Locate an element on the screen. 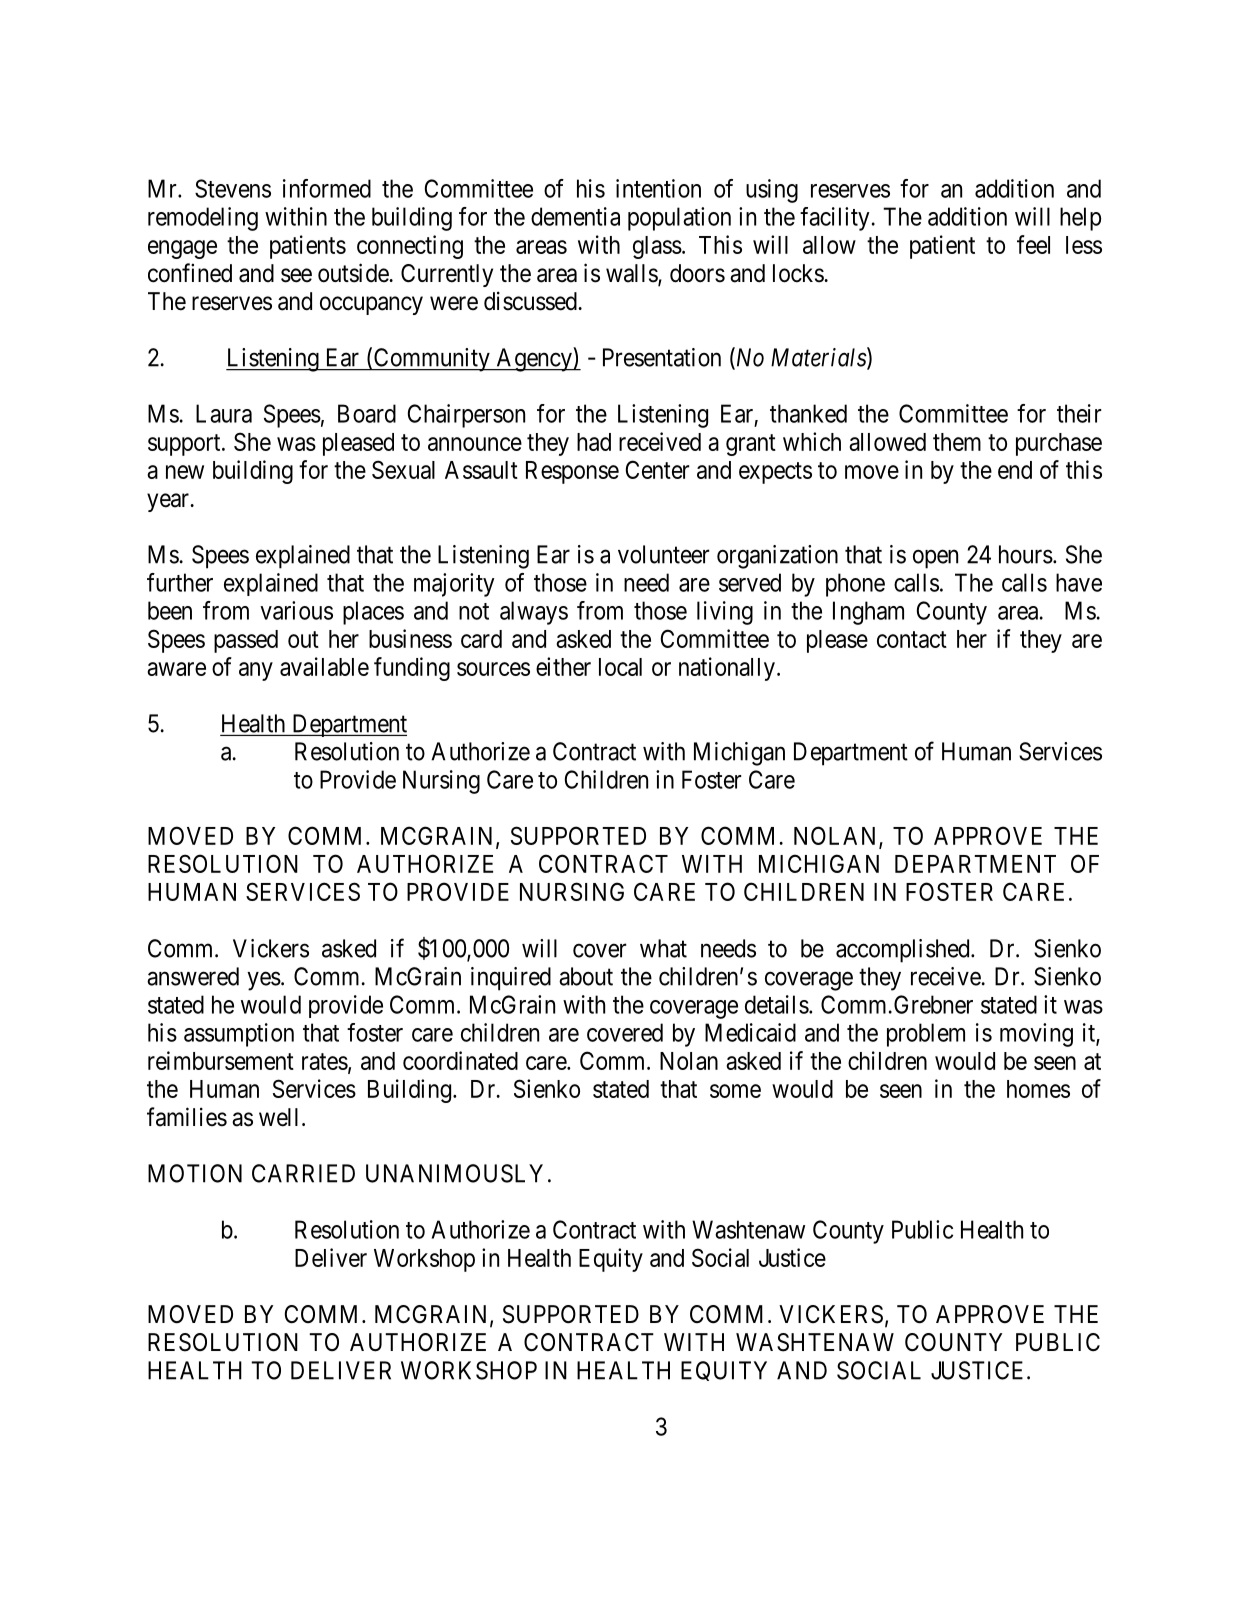 The width and height of the screenshot is (1248, 1615). dementia is located at coordinates (575, 216).
